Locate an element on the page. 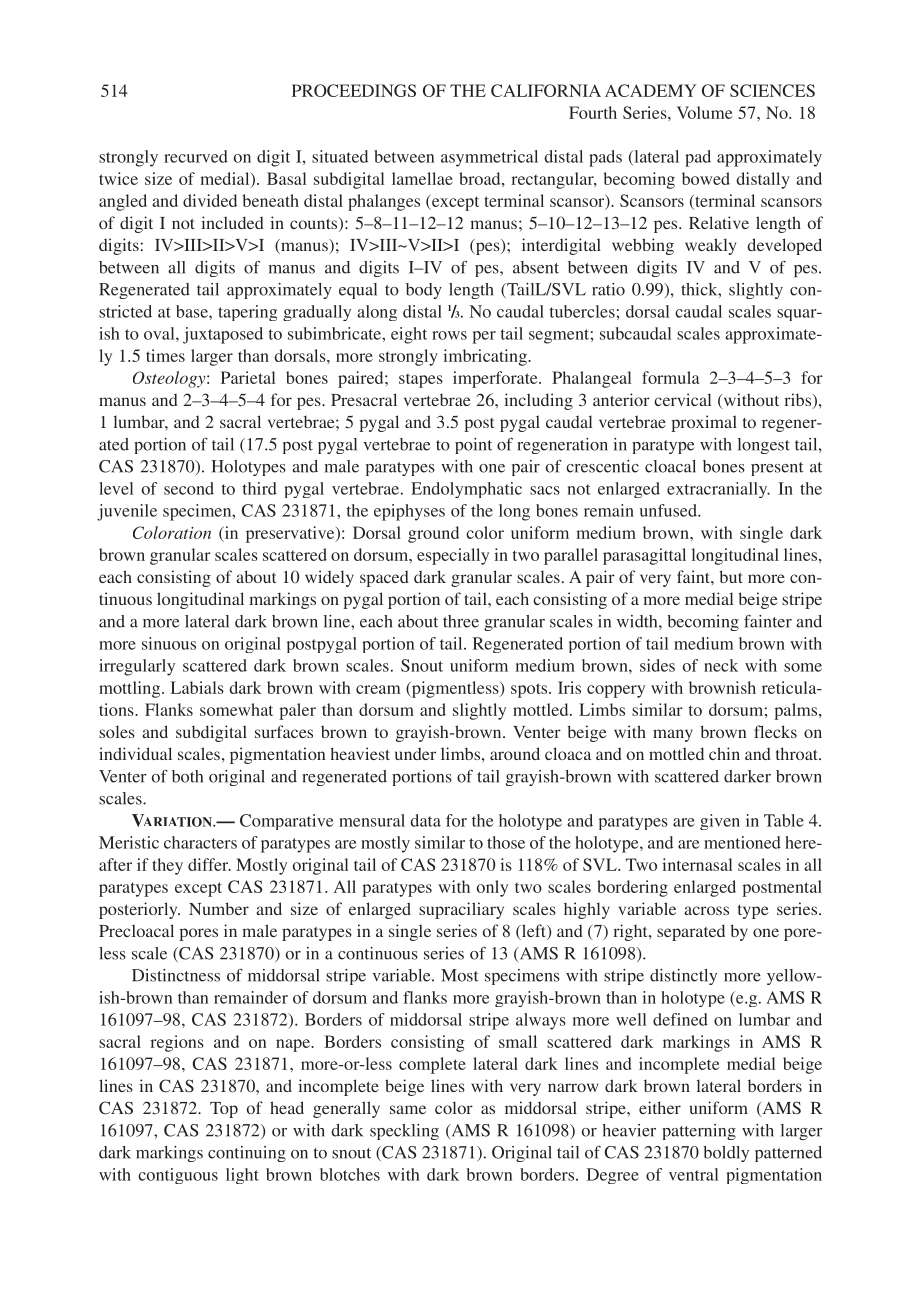  three is located at coordinates (461, 621).
